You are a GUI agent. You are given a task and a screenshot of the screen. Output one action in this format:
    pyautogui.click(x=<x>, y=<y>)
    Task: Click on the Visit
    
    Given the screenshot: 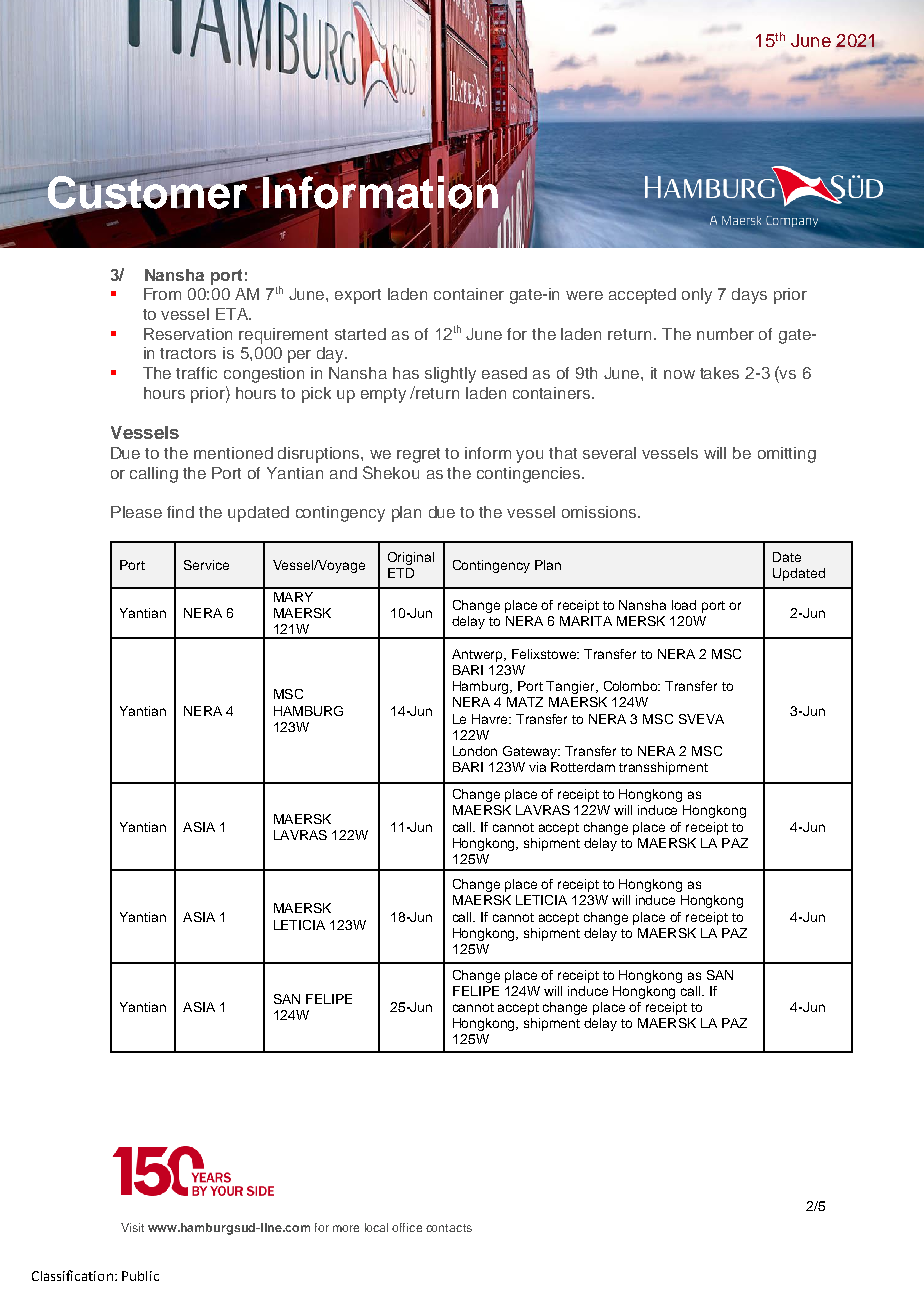 What is the action you would take?
    pyautogui.click(x=132, y=1227)
